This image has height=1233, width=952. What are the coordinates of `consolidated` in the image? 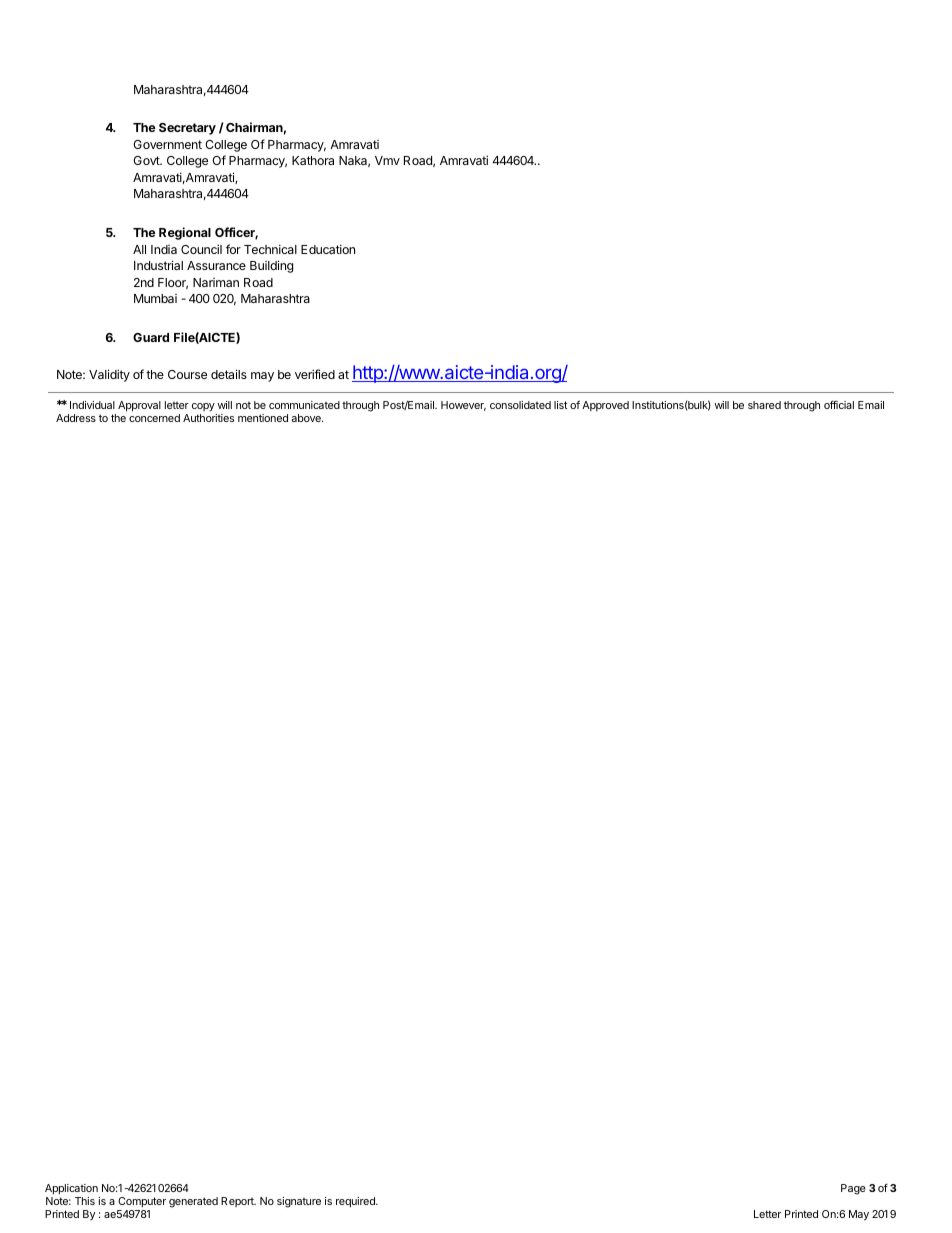 It's located at (520, 405).
